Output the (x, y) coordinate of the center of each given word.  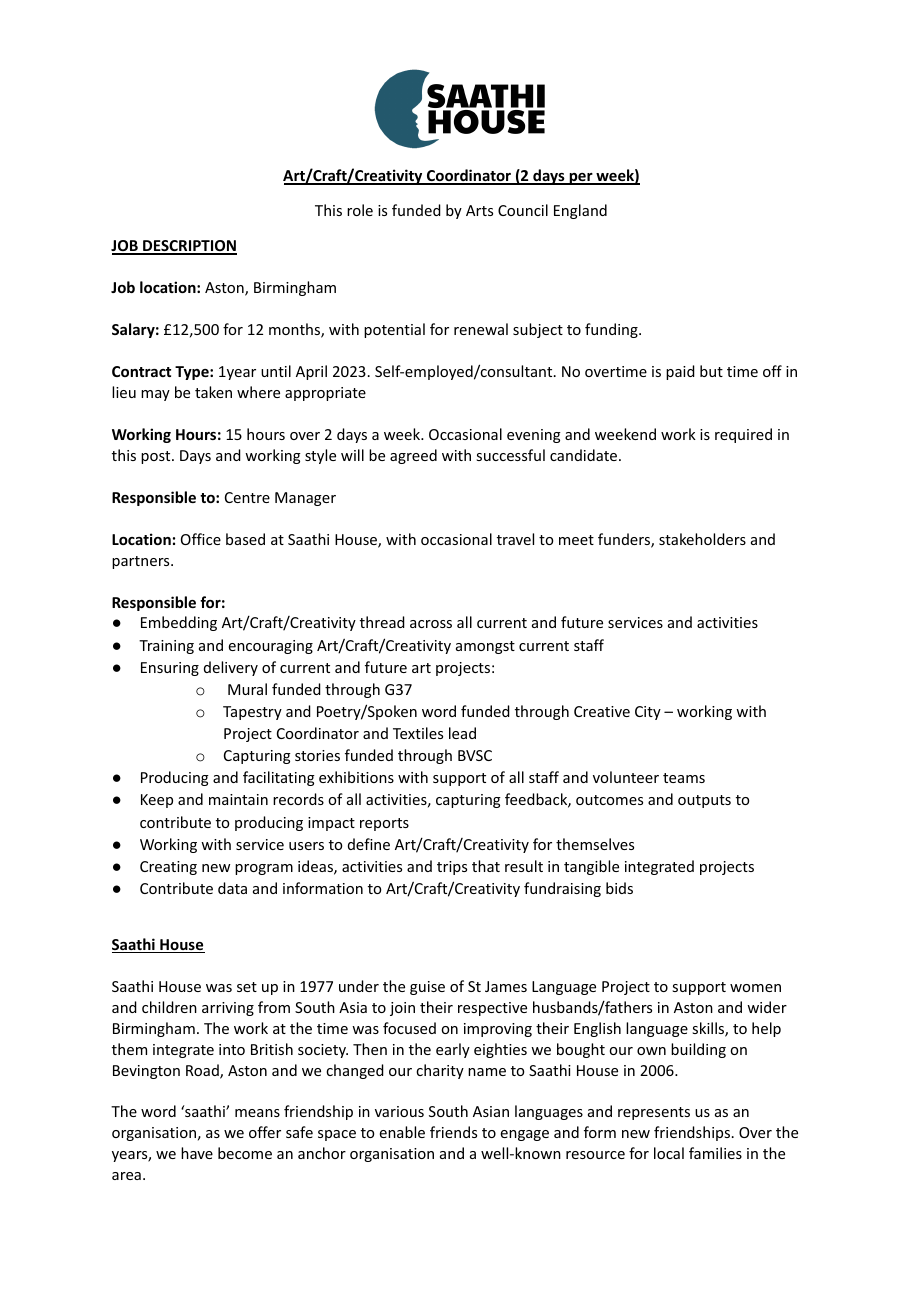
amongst (485, 647)
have (197, 1153)
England (580, 211)
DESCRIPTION (189, 247)
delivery (231, 668)
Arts (479, 210)
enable (402, 1132)
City (648, 713)
